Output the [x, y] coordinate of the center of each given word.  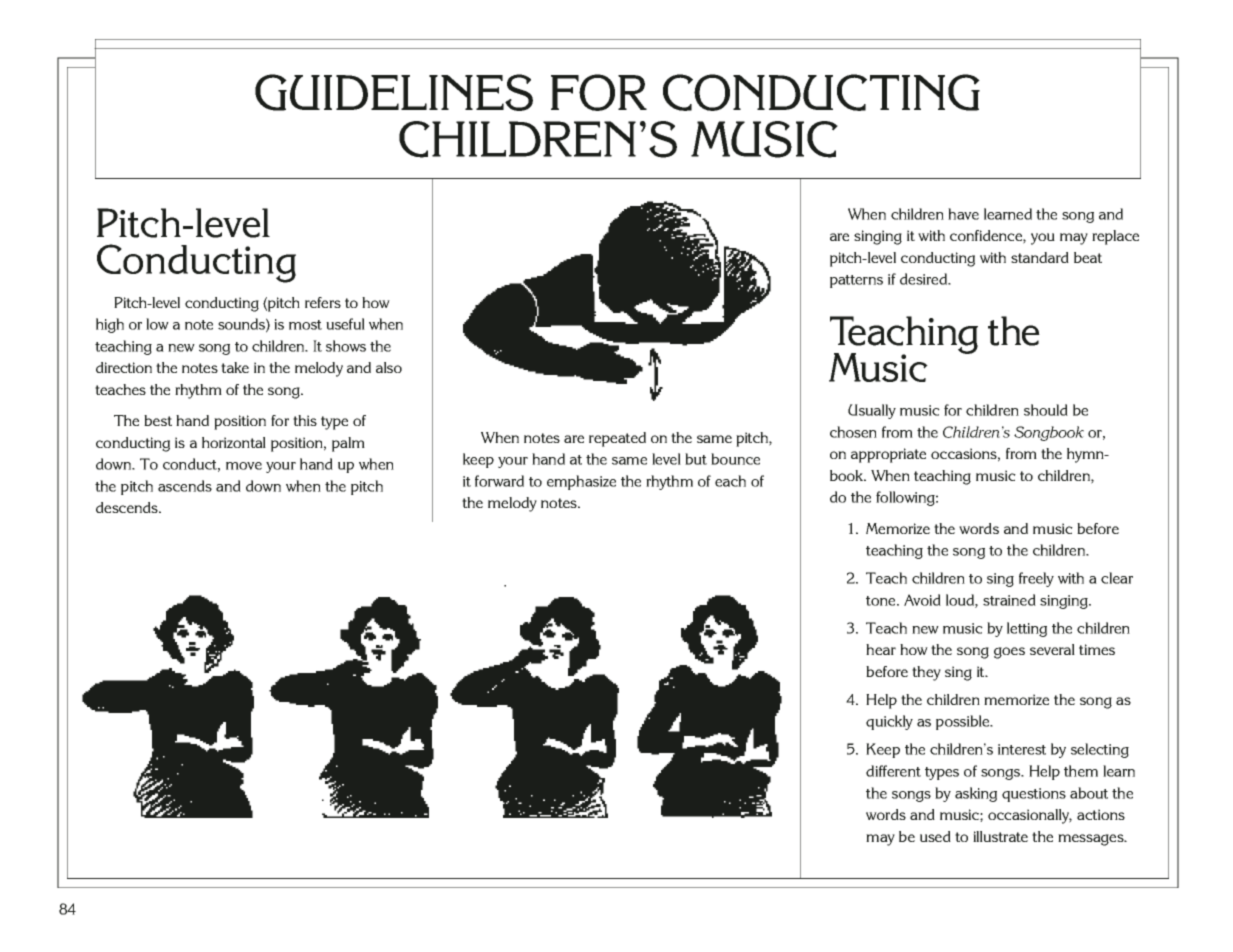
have [963, 214]
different [893, 771]
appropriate [888, 455]
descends [128, 507]
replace [1115, 237]
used [935, 836]
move [244, 466]
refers [323, 302]
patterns [856, 281]
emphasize [581, 482]
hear [881, 649]
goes [1009, 653]
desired [925, 279]
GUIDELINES [394, 92]
